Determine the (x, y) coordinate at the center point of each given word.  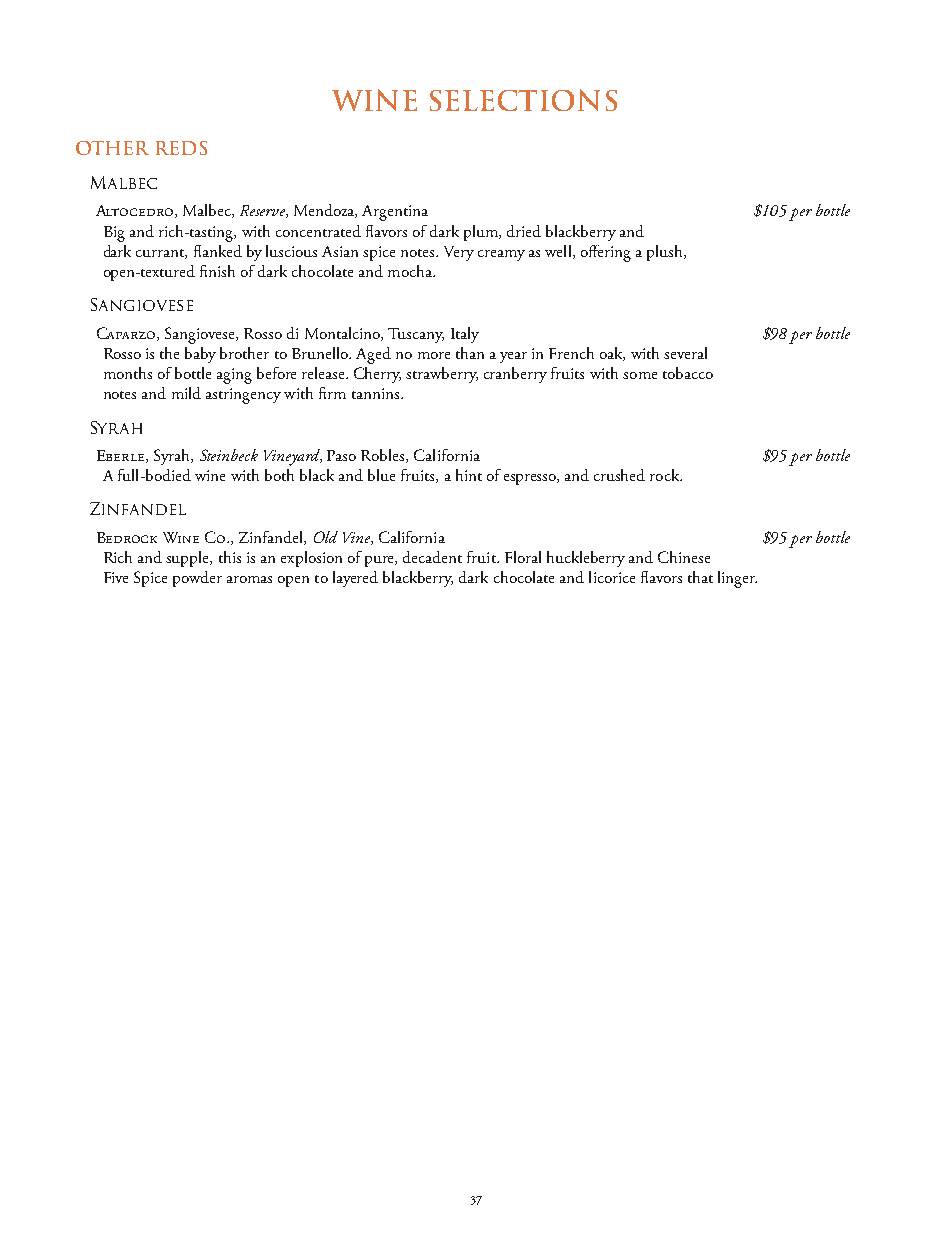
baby (200, 355)
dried (524, 231)
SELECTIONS (523, 100)
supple (189, 559)
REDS (181, 148)
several (685, 353)
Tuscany (416, 335)
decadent (432, 557)
